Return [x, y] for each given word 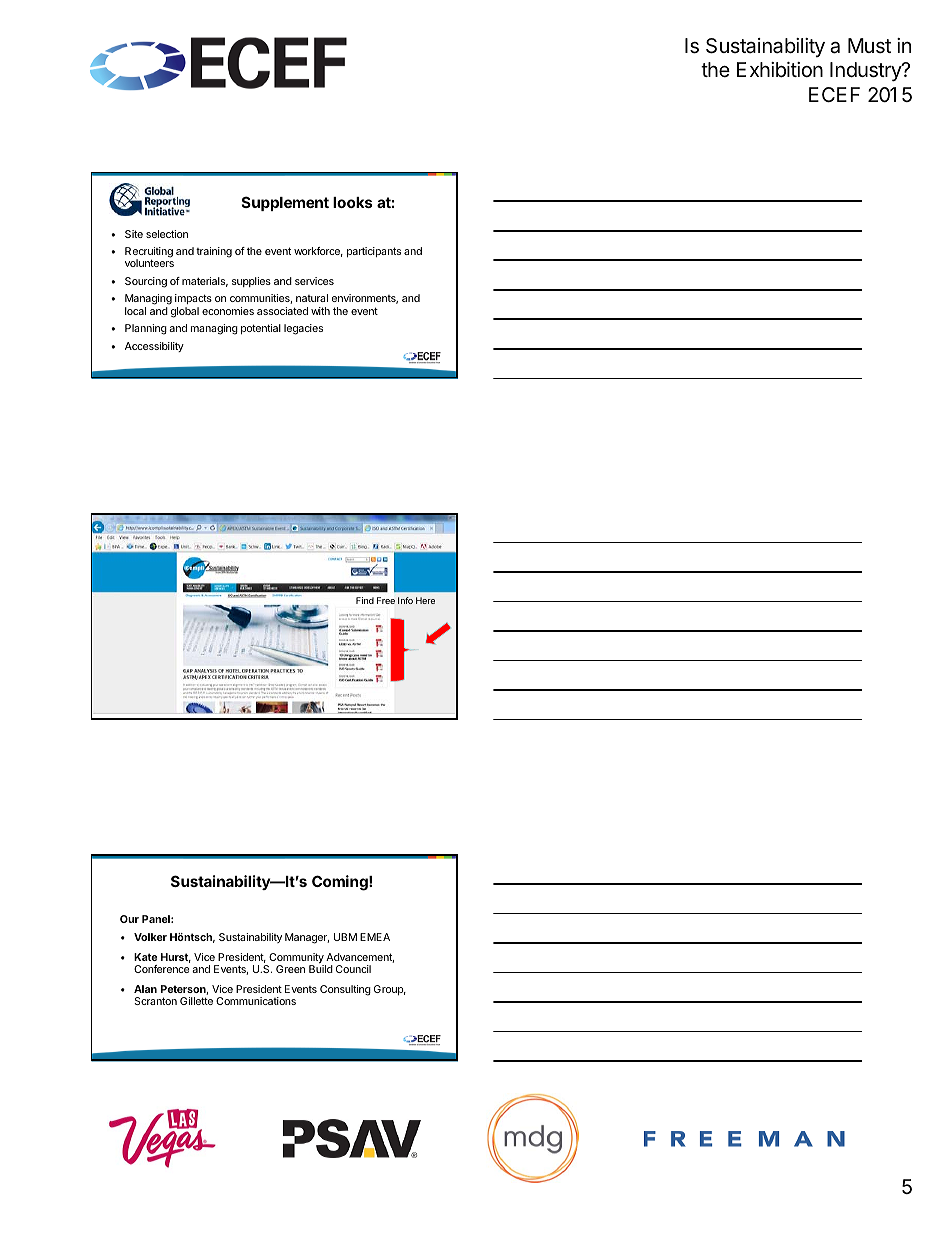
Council [353, 969]
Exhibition [780, 69]
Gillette [196, 1001]
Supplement [285, 203]
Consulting [345, 990]
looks [353, 202]
